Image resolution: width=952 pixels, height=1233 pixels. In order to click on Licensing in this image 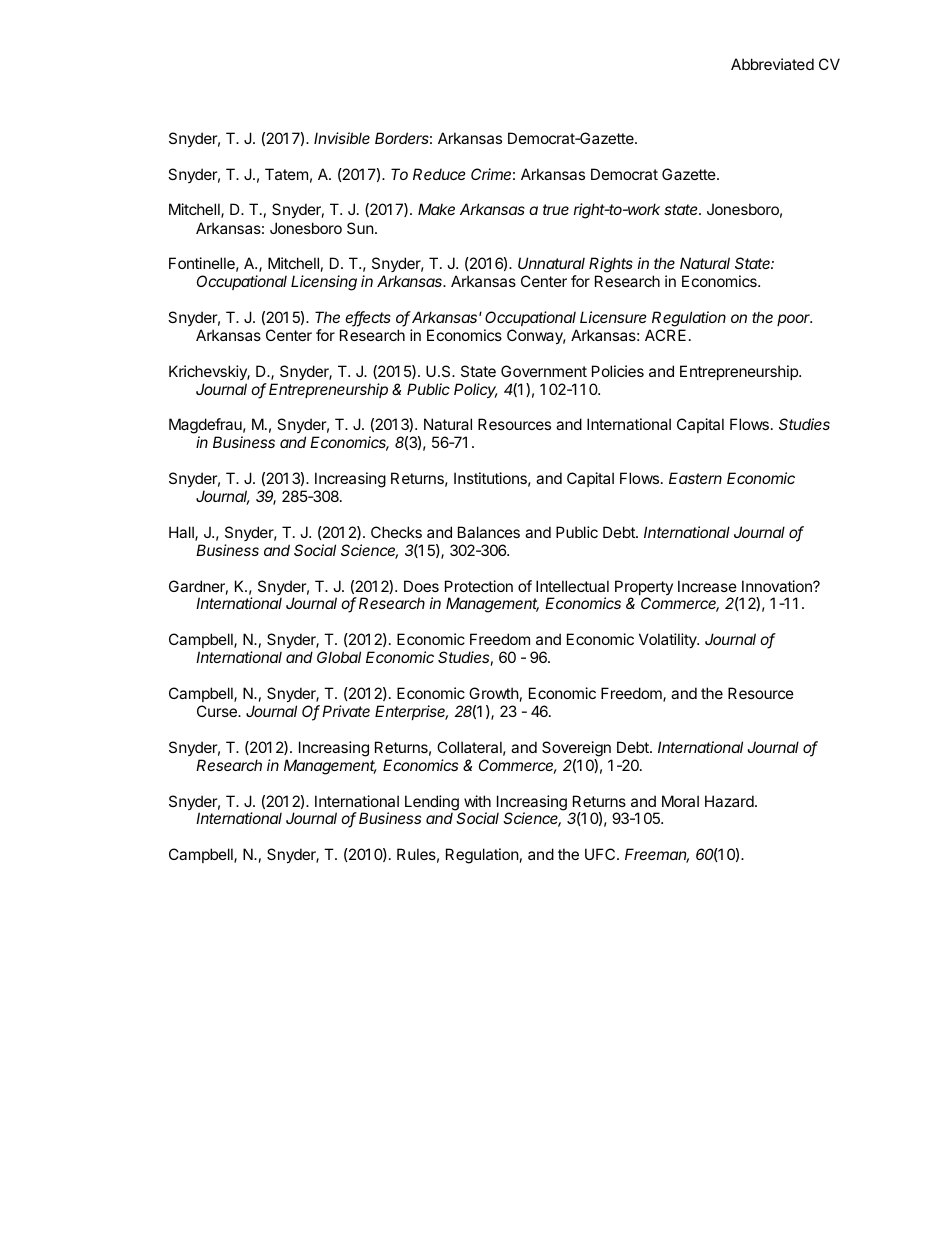, I will do `click(324, 283)`.
